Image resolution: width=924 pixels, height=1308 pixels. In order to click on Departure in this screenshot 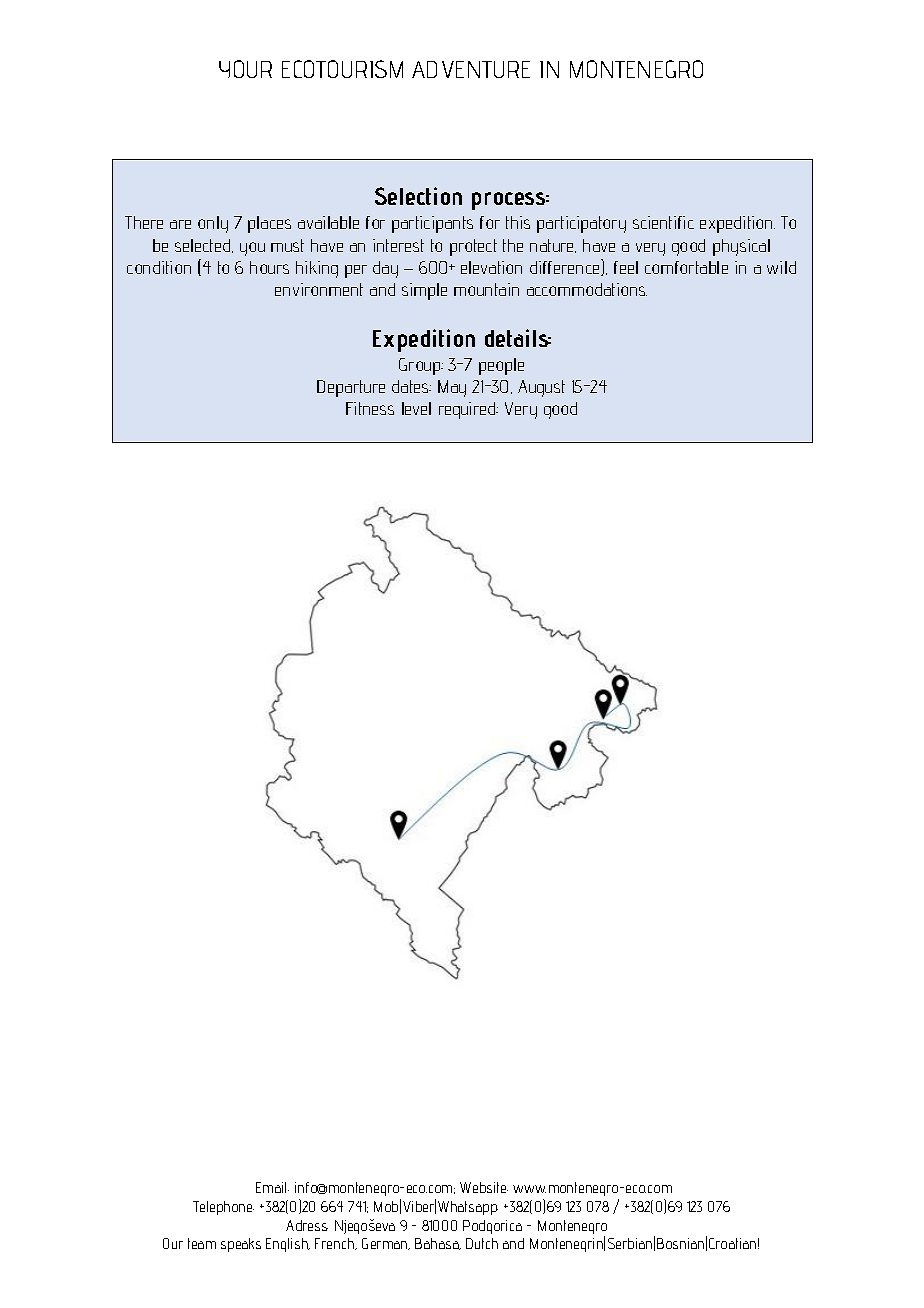, I will do `click(351, 388)`.
